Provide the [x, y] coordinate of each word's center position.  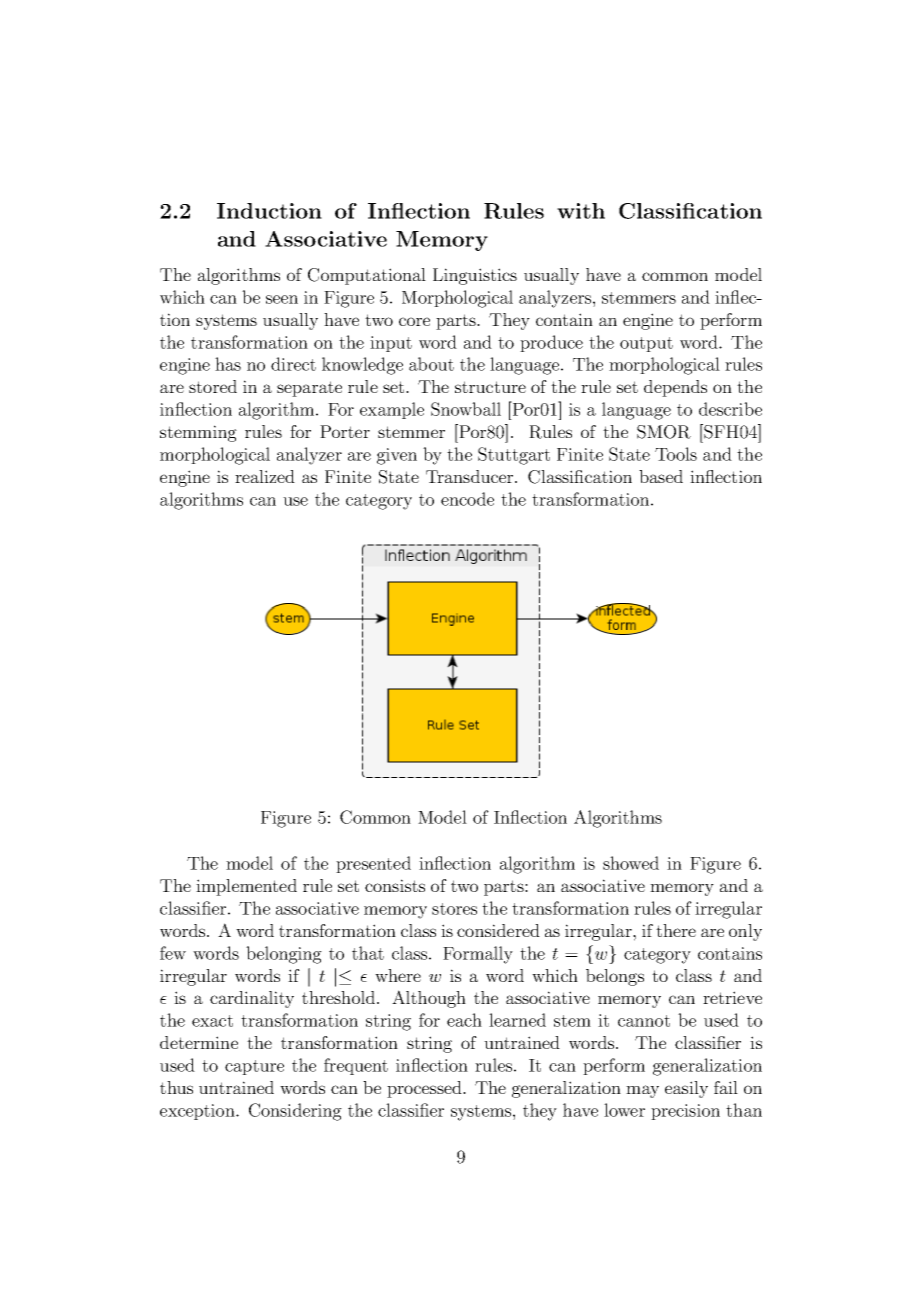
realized [265, 476]
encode [467, 499]
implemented [246, 887]
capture [254, 1067]
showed [631, 863]
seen [282, 299]
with [581, 211]
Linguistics [475, 276]
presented [373, 864]
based [661, 476]
